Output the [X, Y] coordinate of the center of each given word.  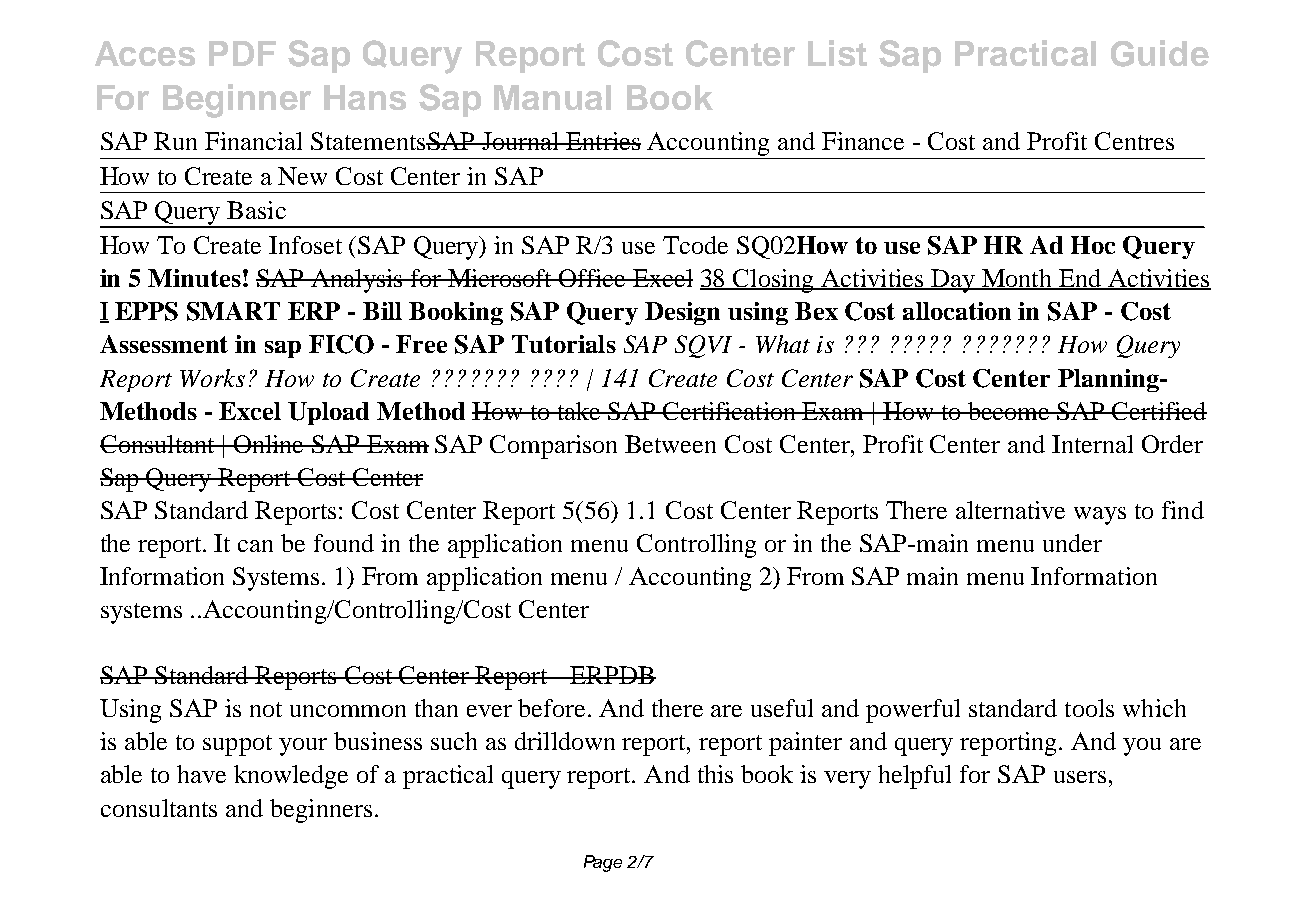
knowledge [291, 777]
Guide [1160, 53]
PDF [242, 53]
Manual [552, 97]
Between [670, 444]
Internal [1092, 444]
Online [269, 444]
